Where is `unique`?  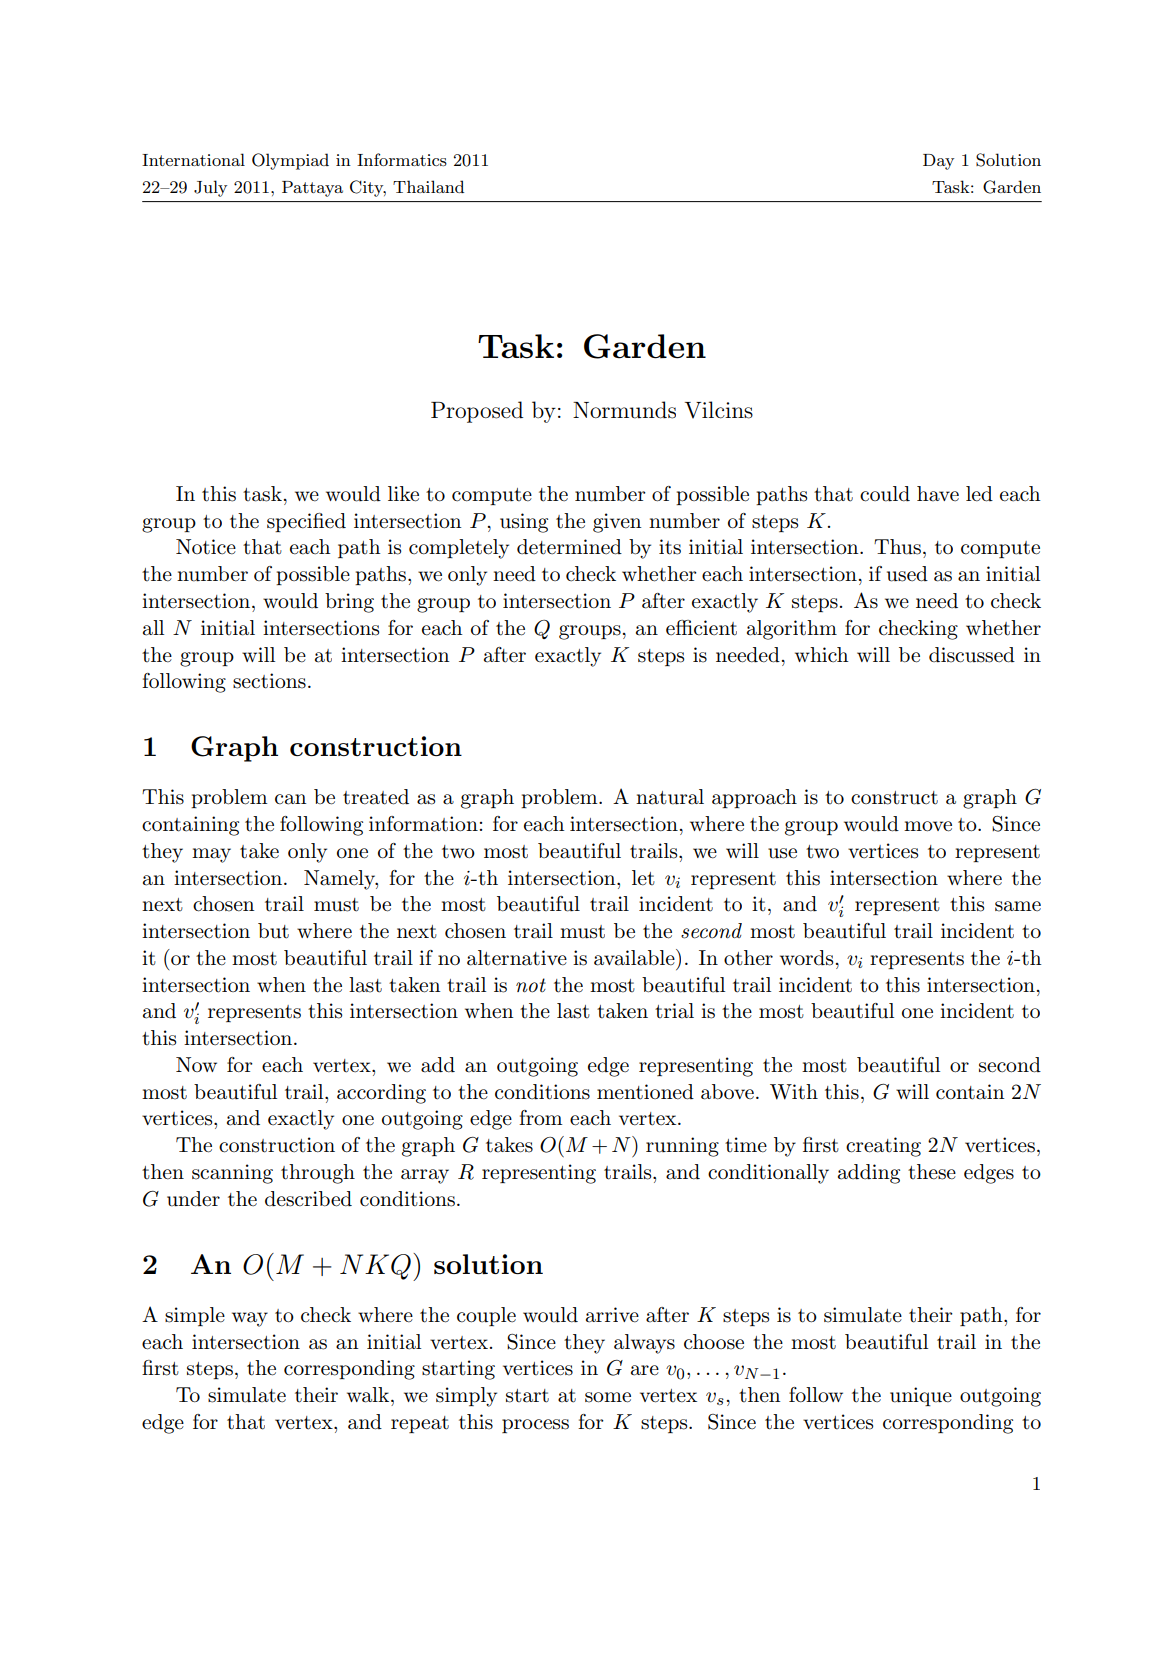 unique is located at coordinates (921, 1396).
